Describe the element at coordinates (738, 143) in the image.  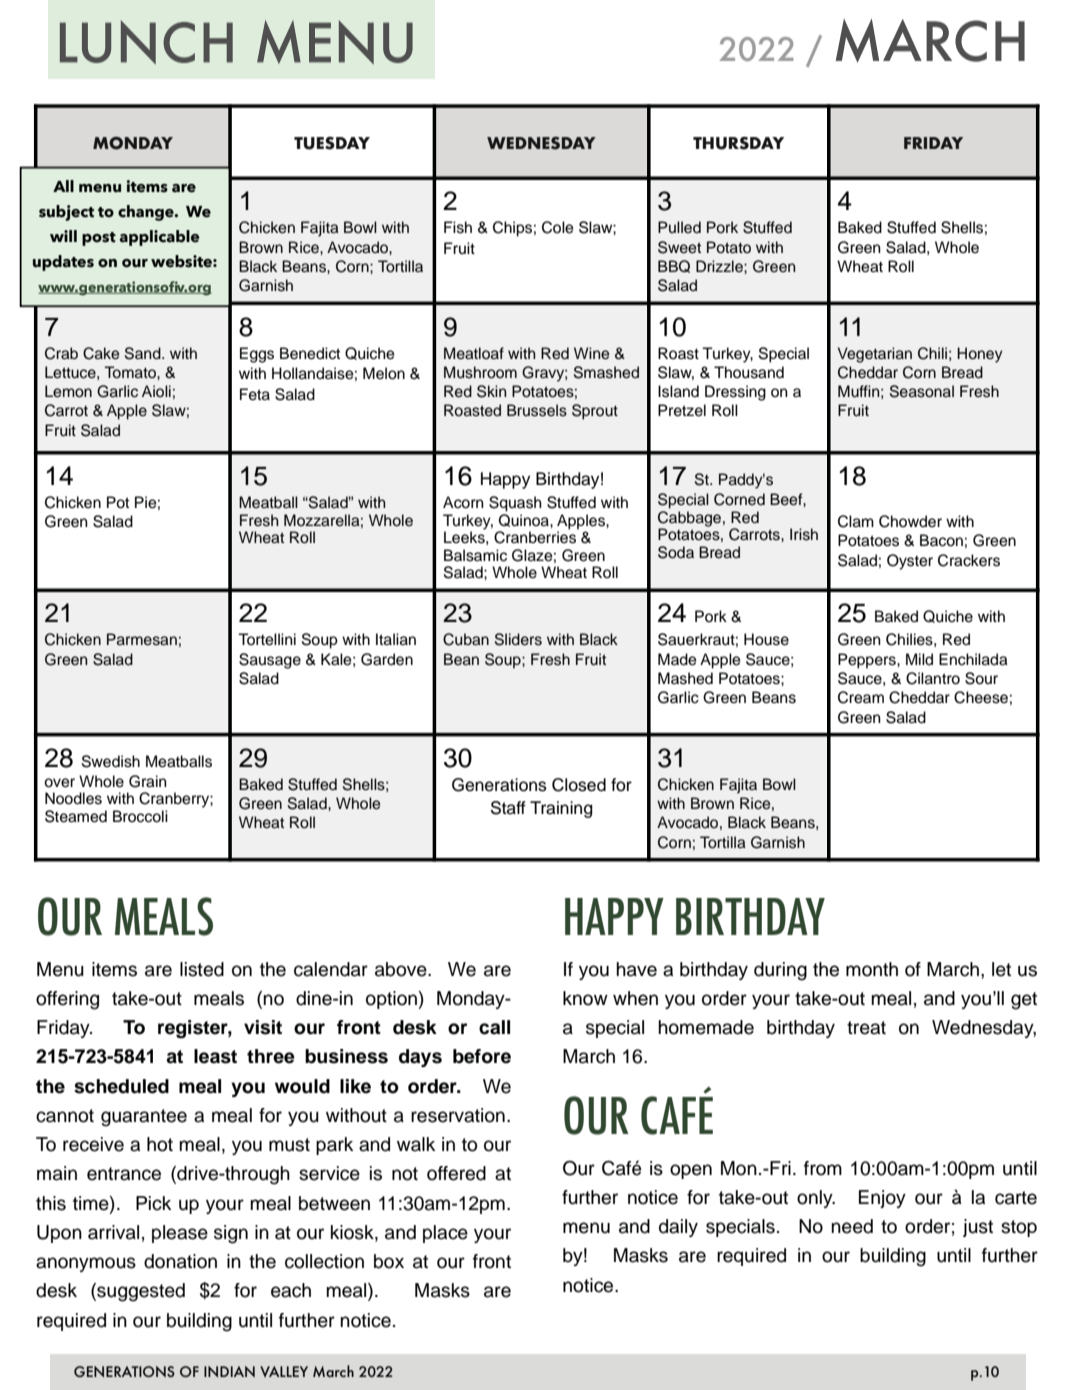
I see `THURSDAY` at that location.
